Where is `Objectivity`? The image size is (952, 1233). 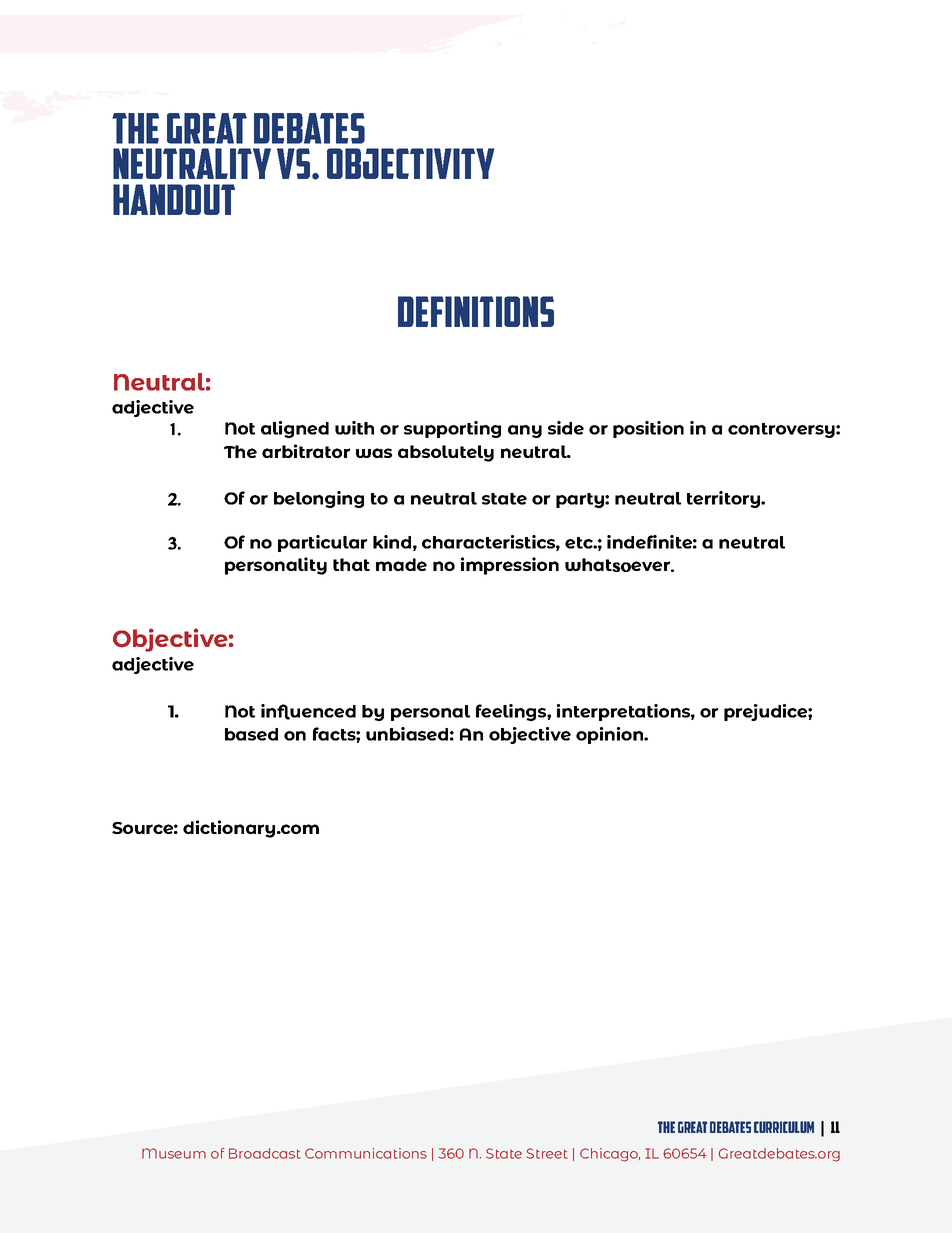
Objectivity is located at coordinates (411, 163).
